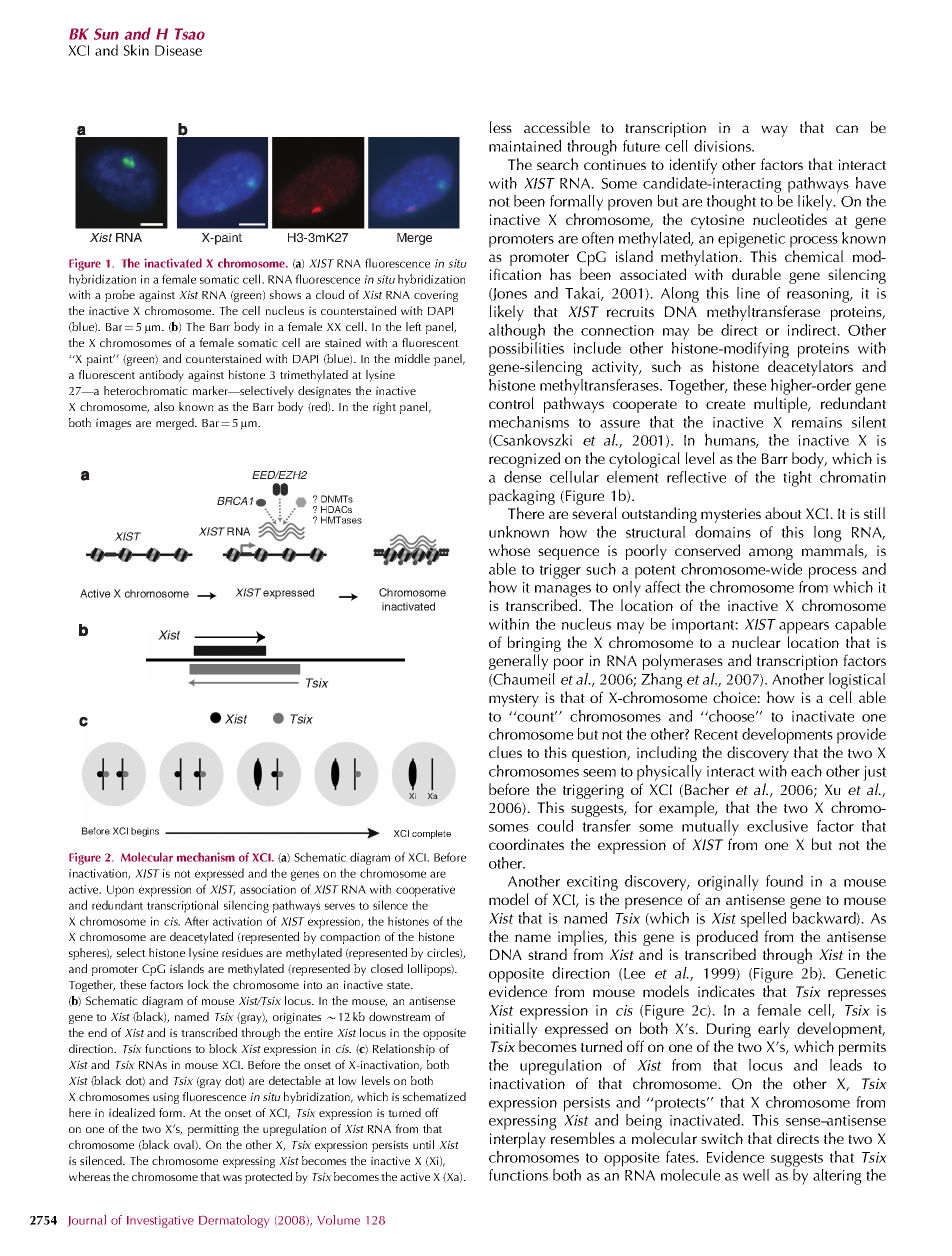 Image resolution: width=952 pixels, height=1256 pixels. Describe the element at coordinates (178, 50) in the screenshot. I see `Disease` at that location.
